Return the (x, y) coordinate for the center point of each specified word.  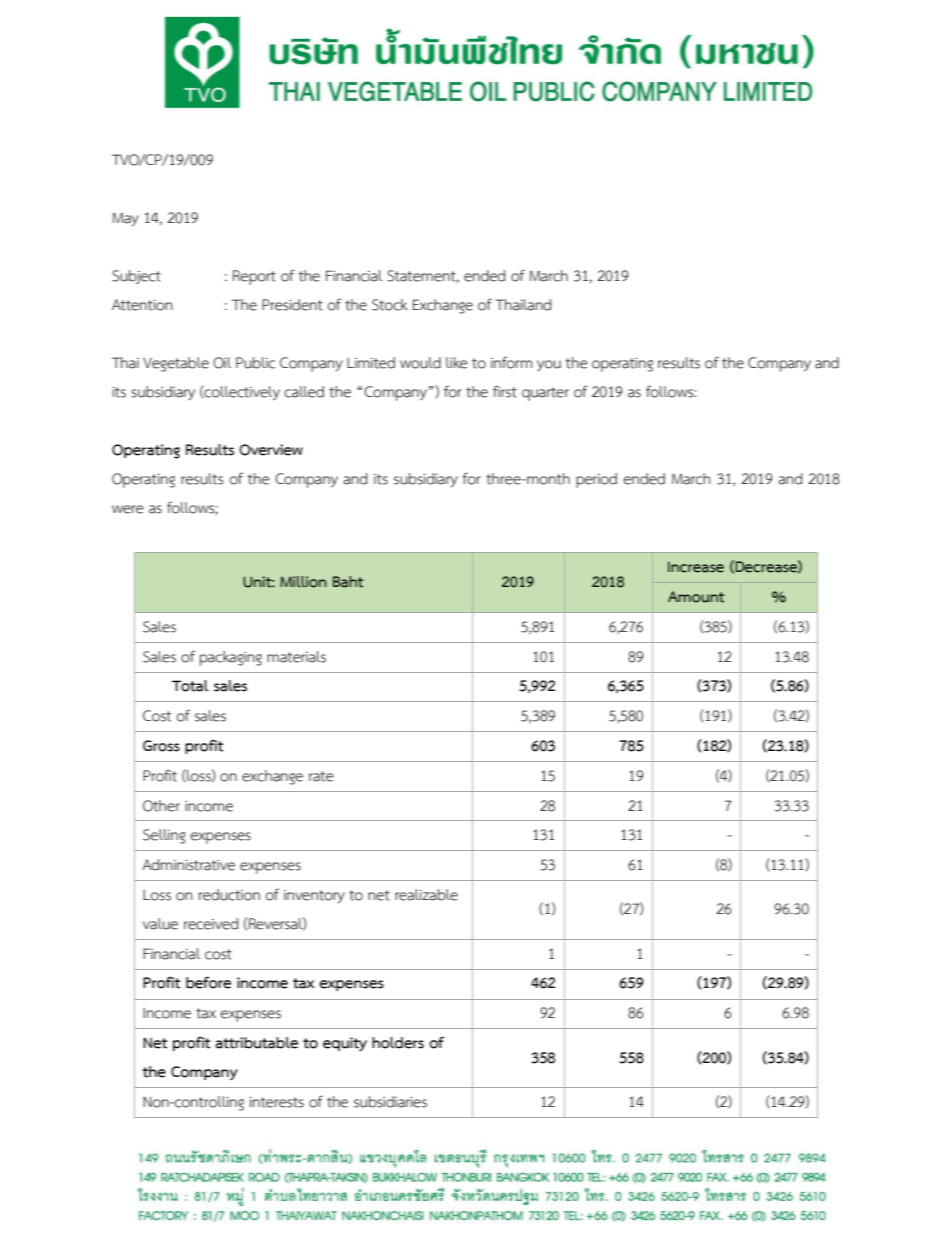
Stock (390, 305)
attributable (257, 1043)
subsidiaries (390, 1102)
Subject (136, 277)
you (549, 365)
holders (398, 1043)
